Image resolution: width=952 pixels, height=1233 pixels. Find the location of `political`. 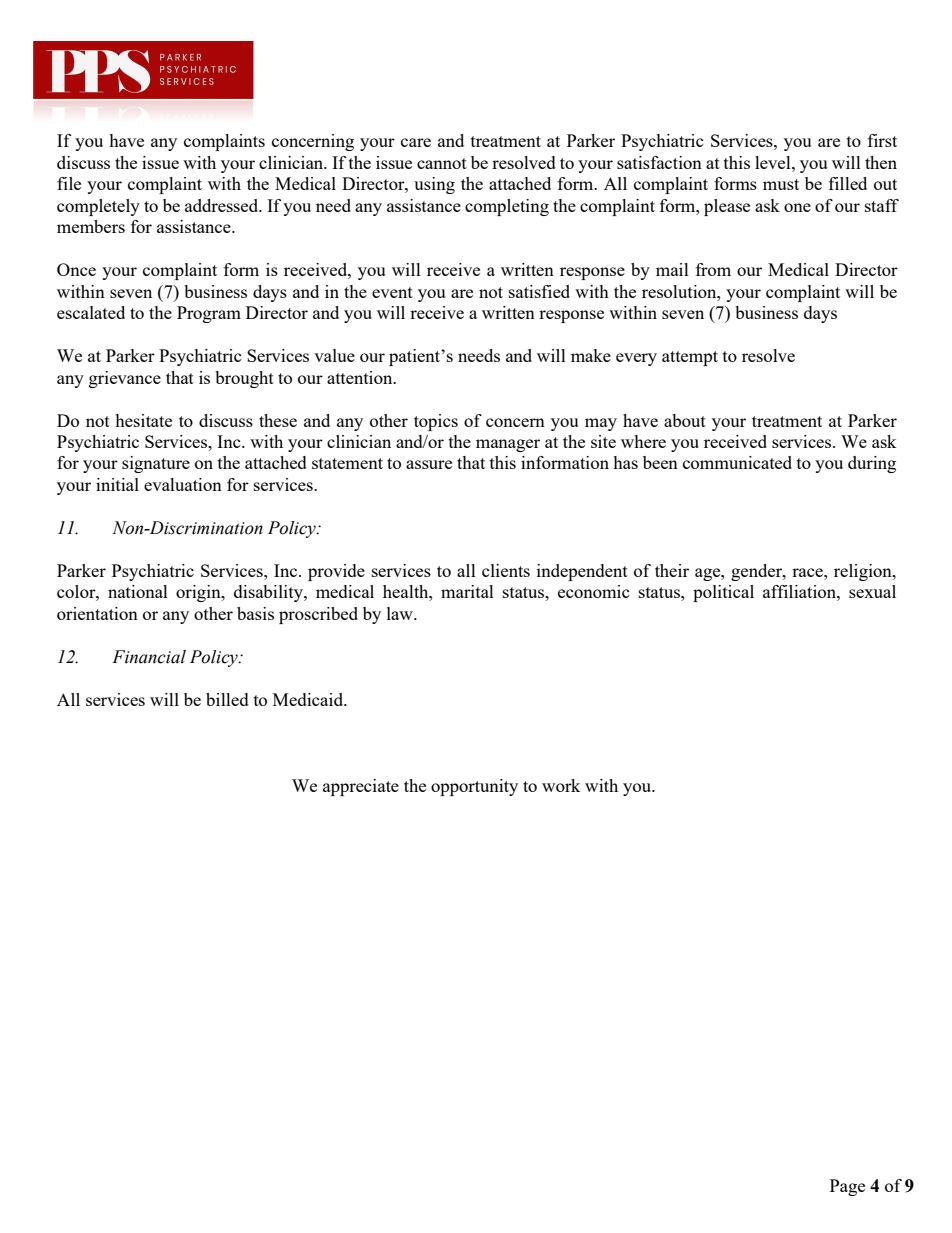

political is located at coordinates (723, 593).
